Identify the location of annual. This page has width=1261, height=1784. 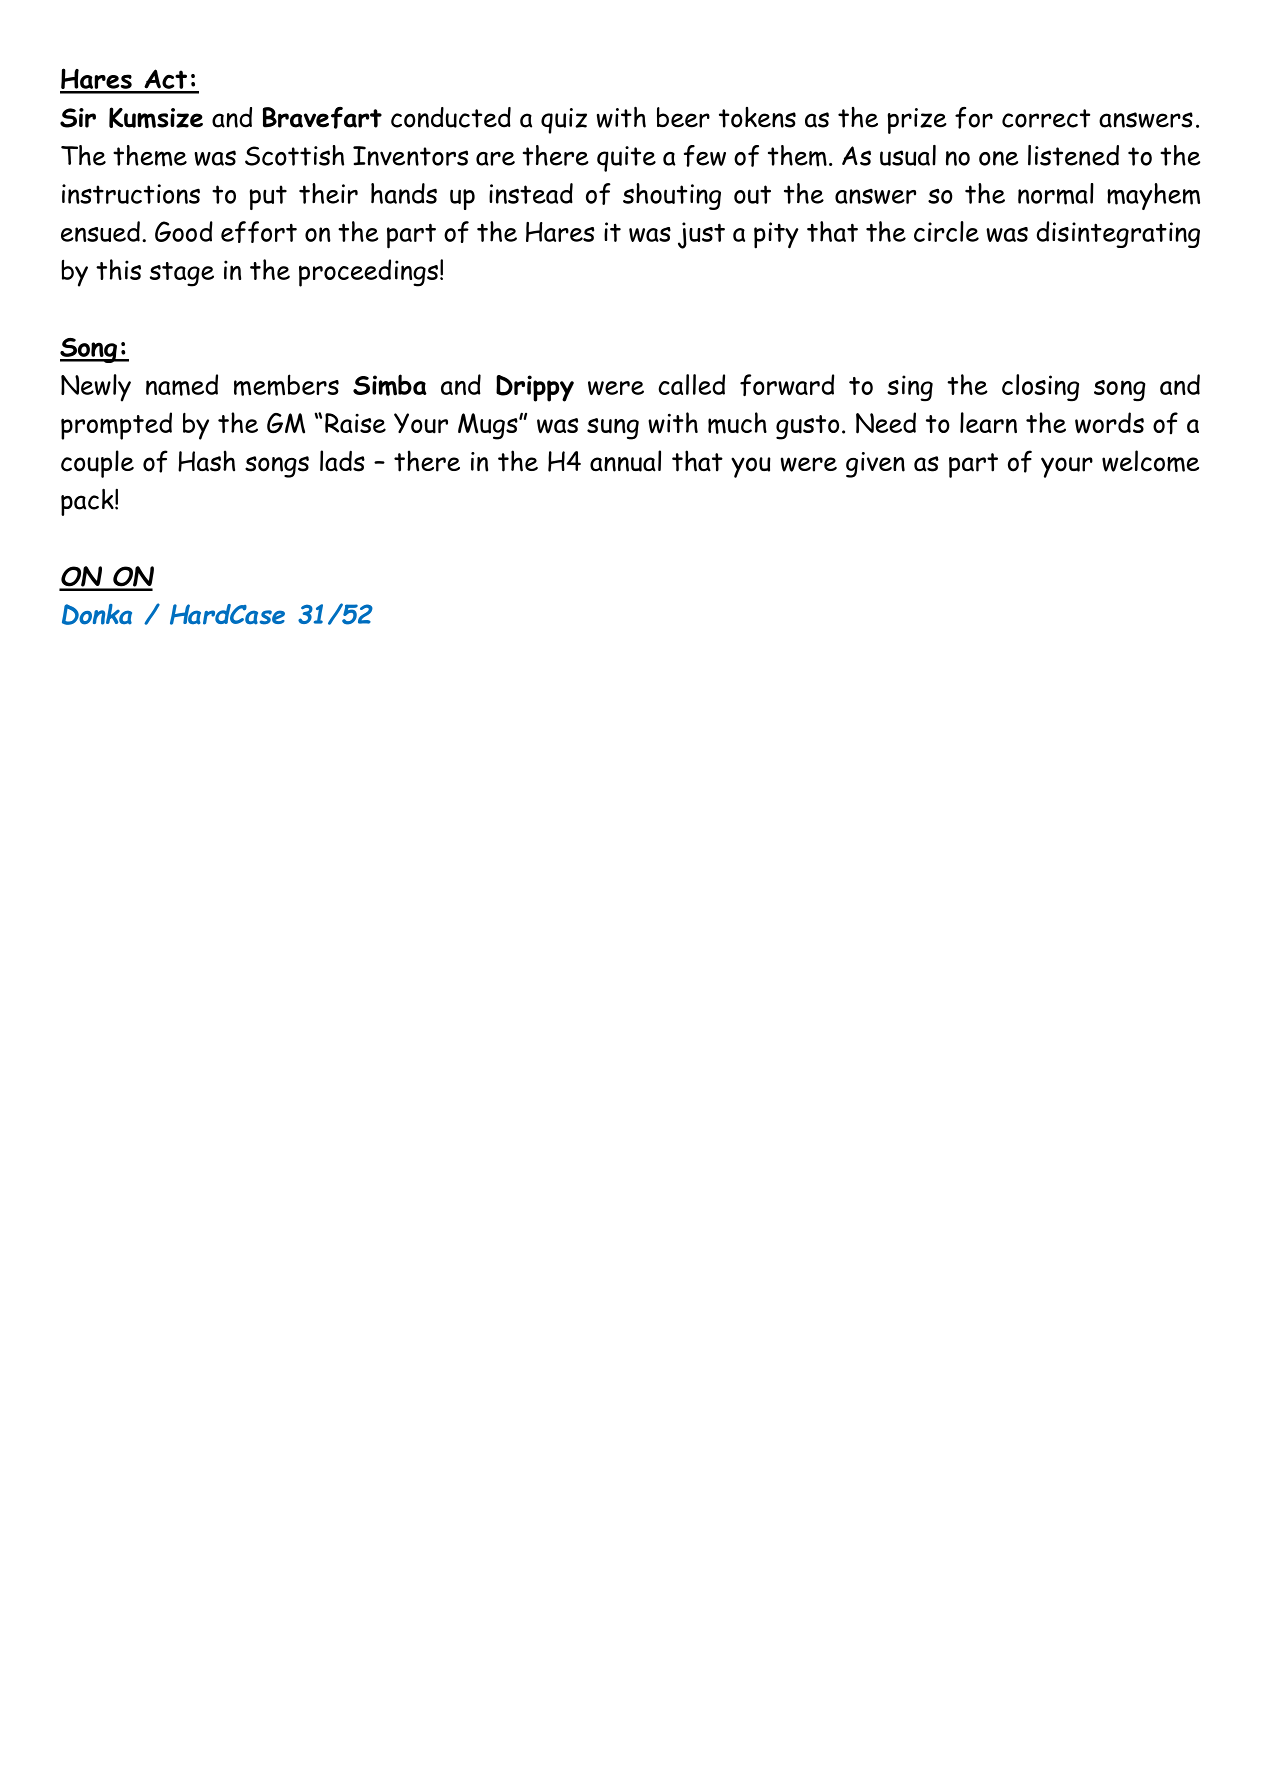
(625, 461).
